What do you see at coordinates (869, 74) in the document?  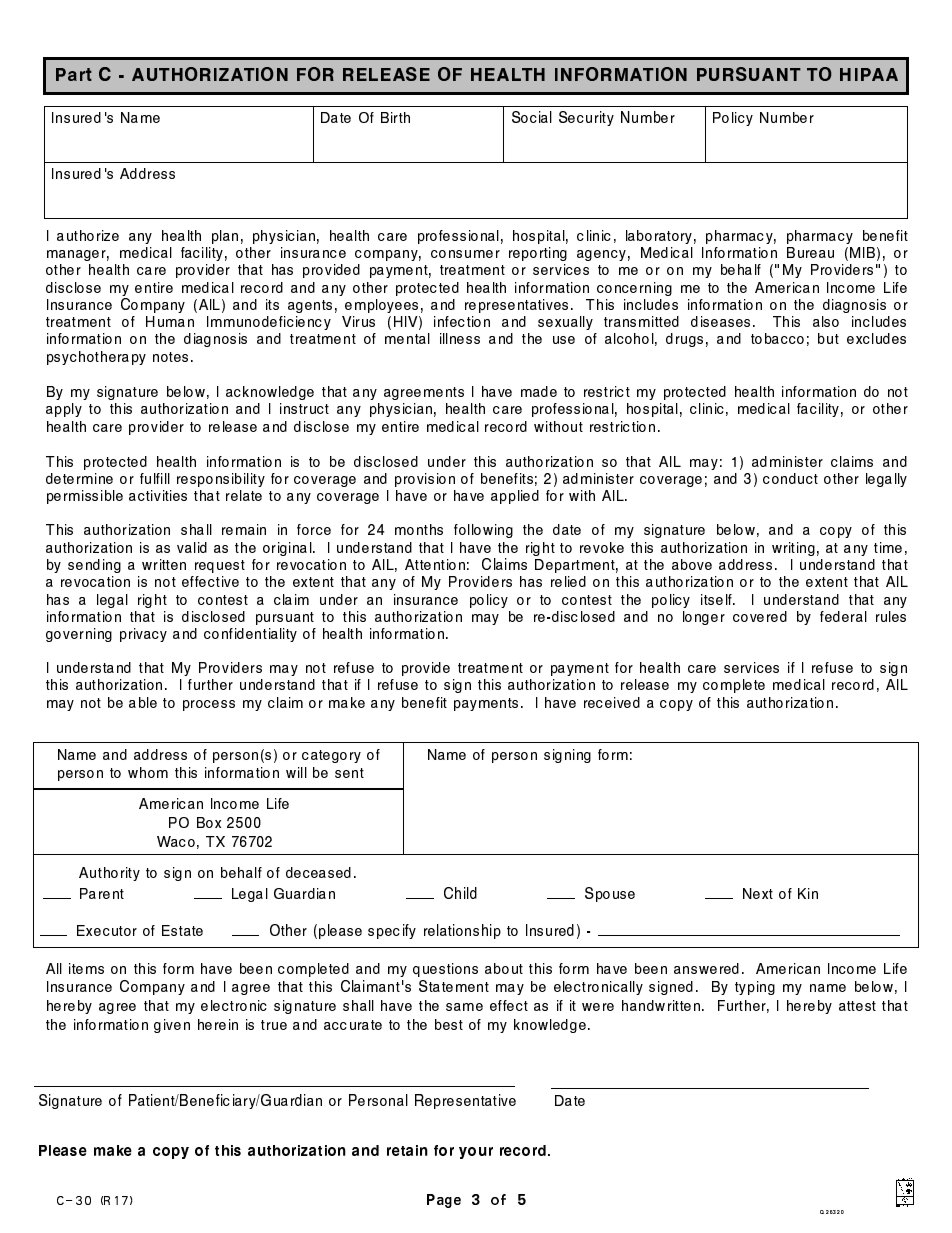 I see `HIPAA` at bounding box center [869, 74].
